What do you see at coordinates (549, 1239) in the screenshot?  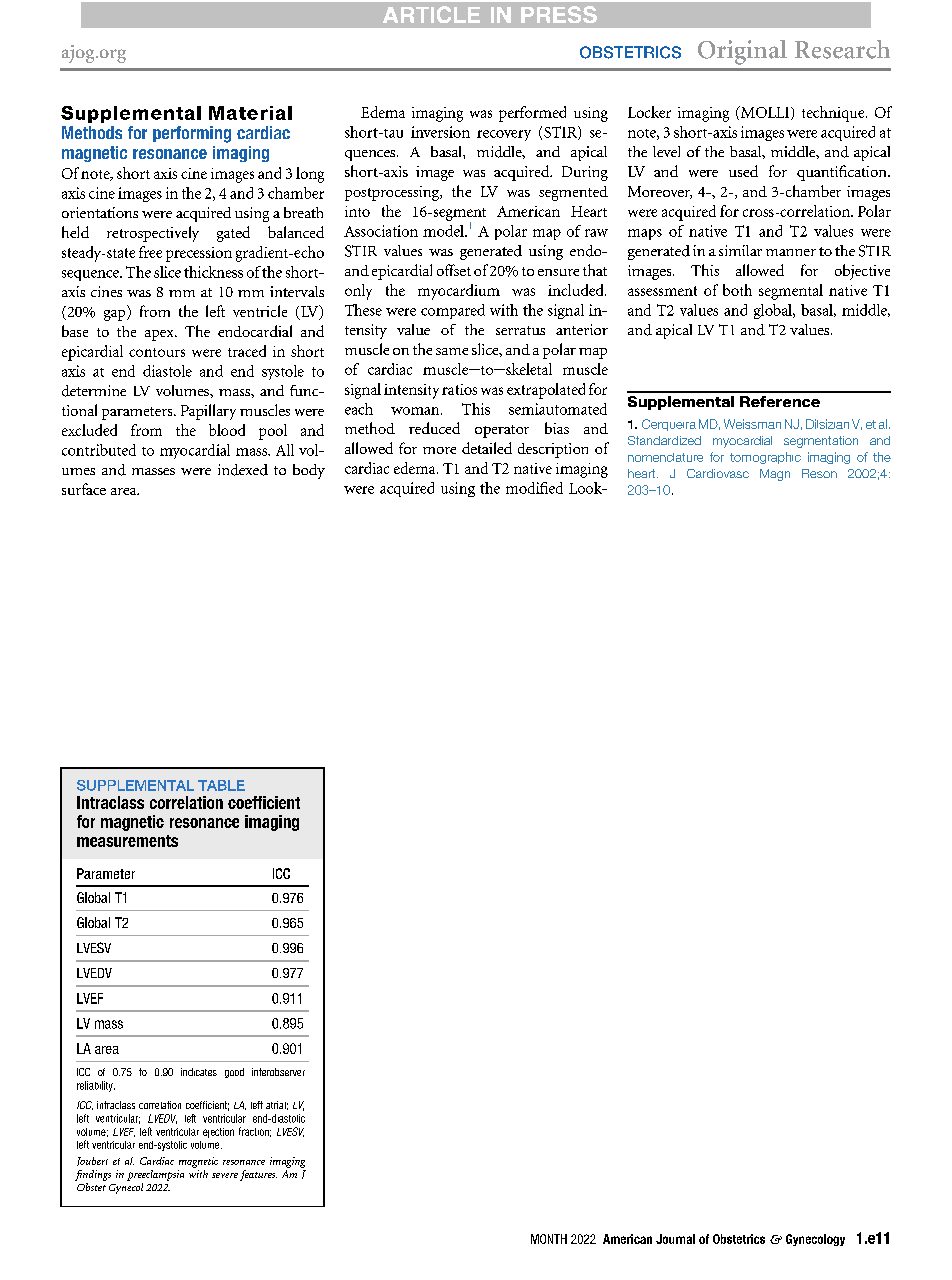 I see `MONTH` at bounding box center [549, 1239].
